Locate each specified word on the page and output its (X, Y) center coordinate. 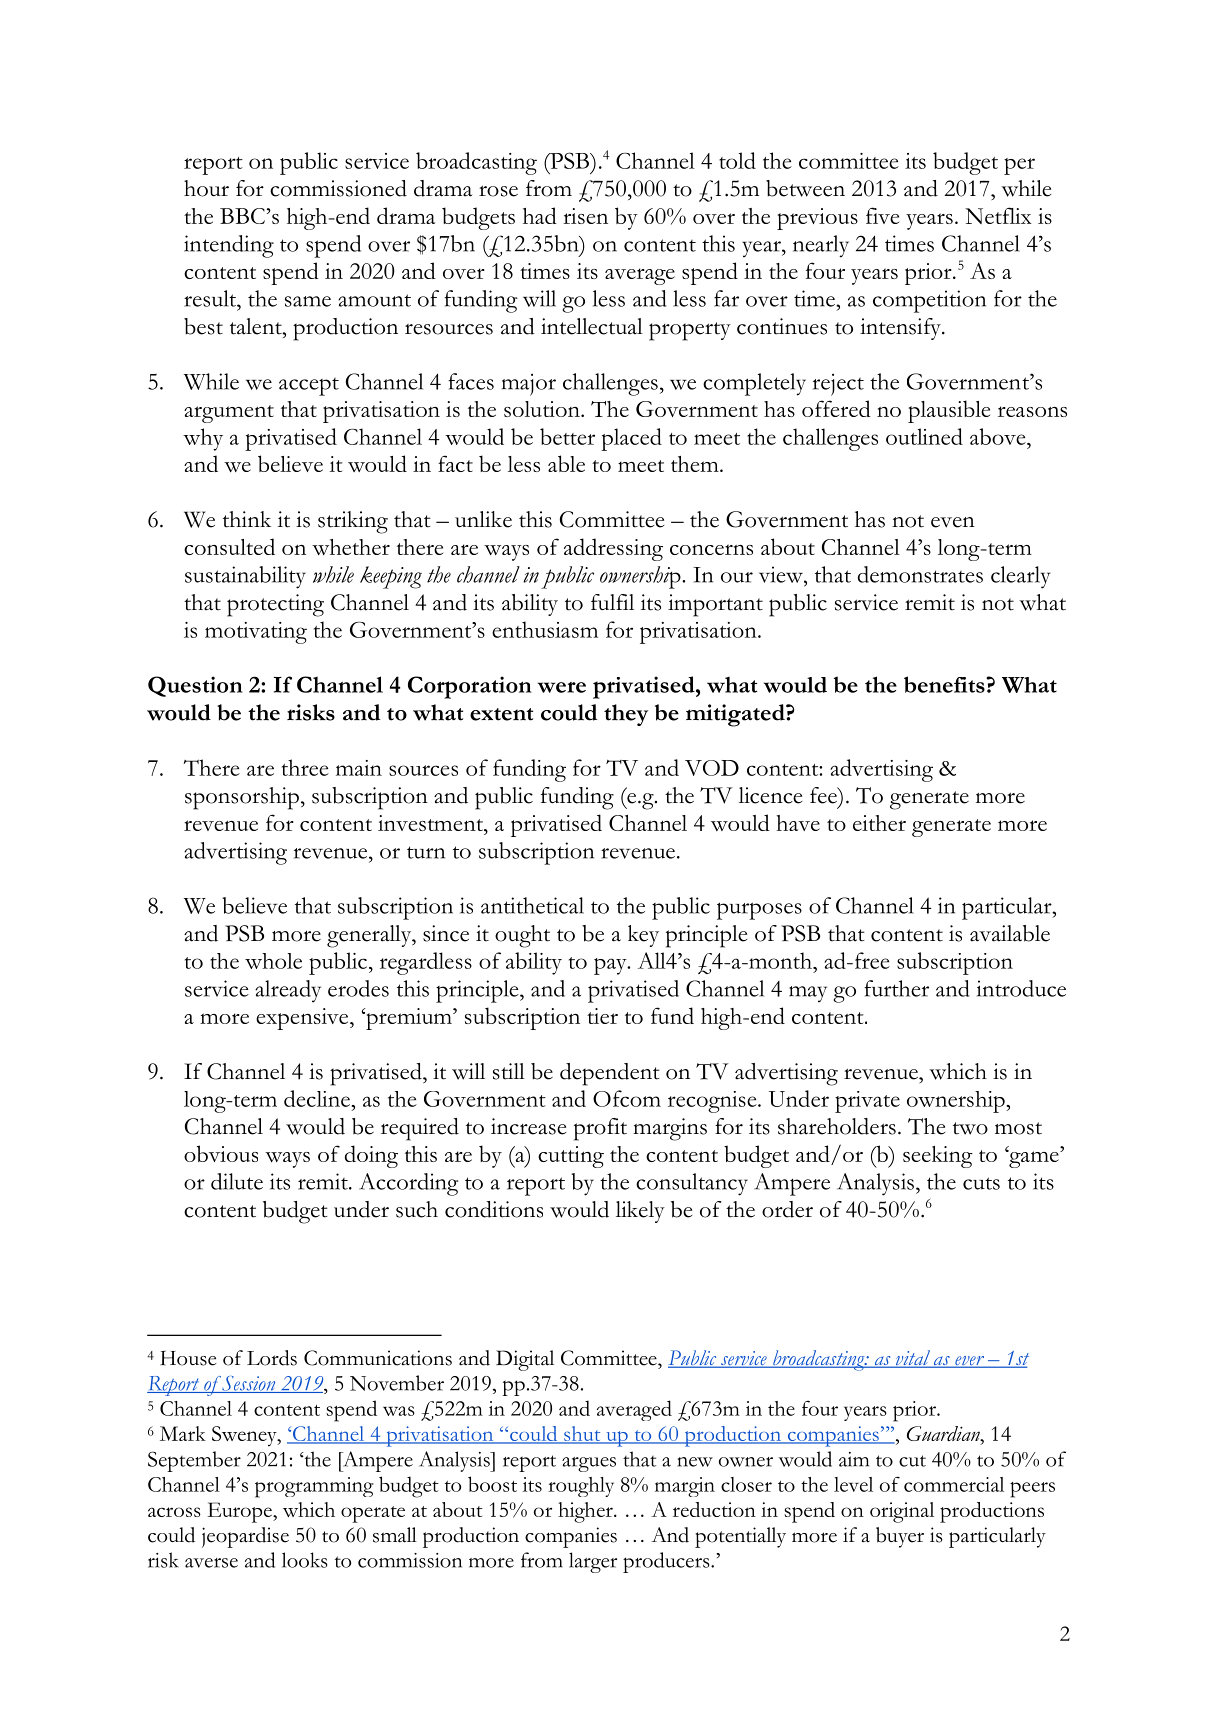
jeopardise (245, 1537)
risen (585, 216)
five (882, 215)
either (879, 823)
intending (229, 246)
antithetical (532, 905)
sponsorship (242, 798)
